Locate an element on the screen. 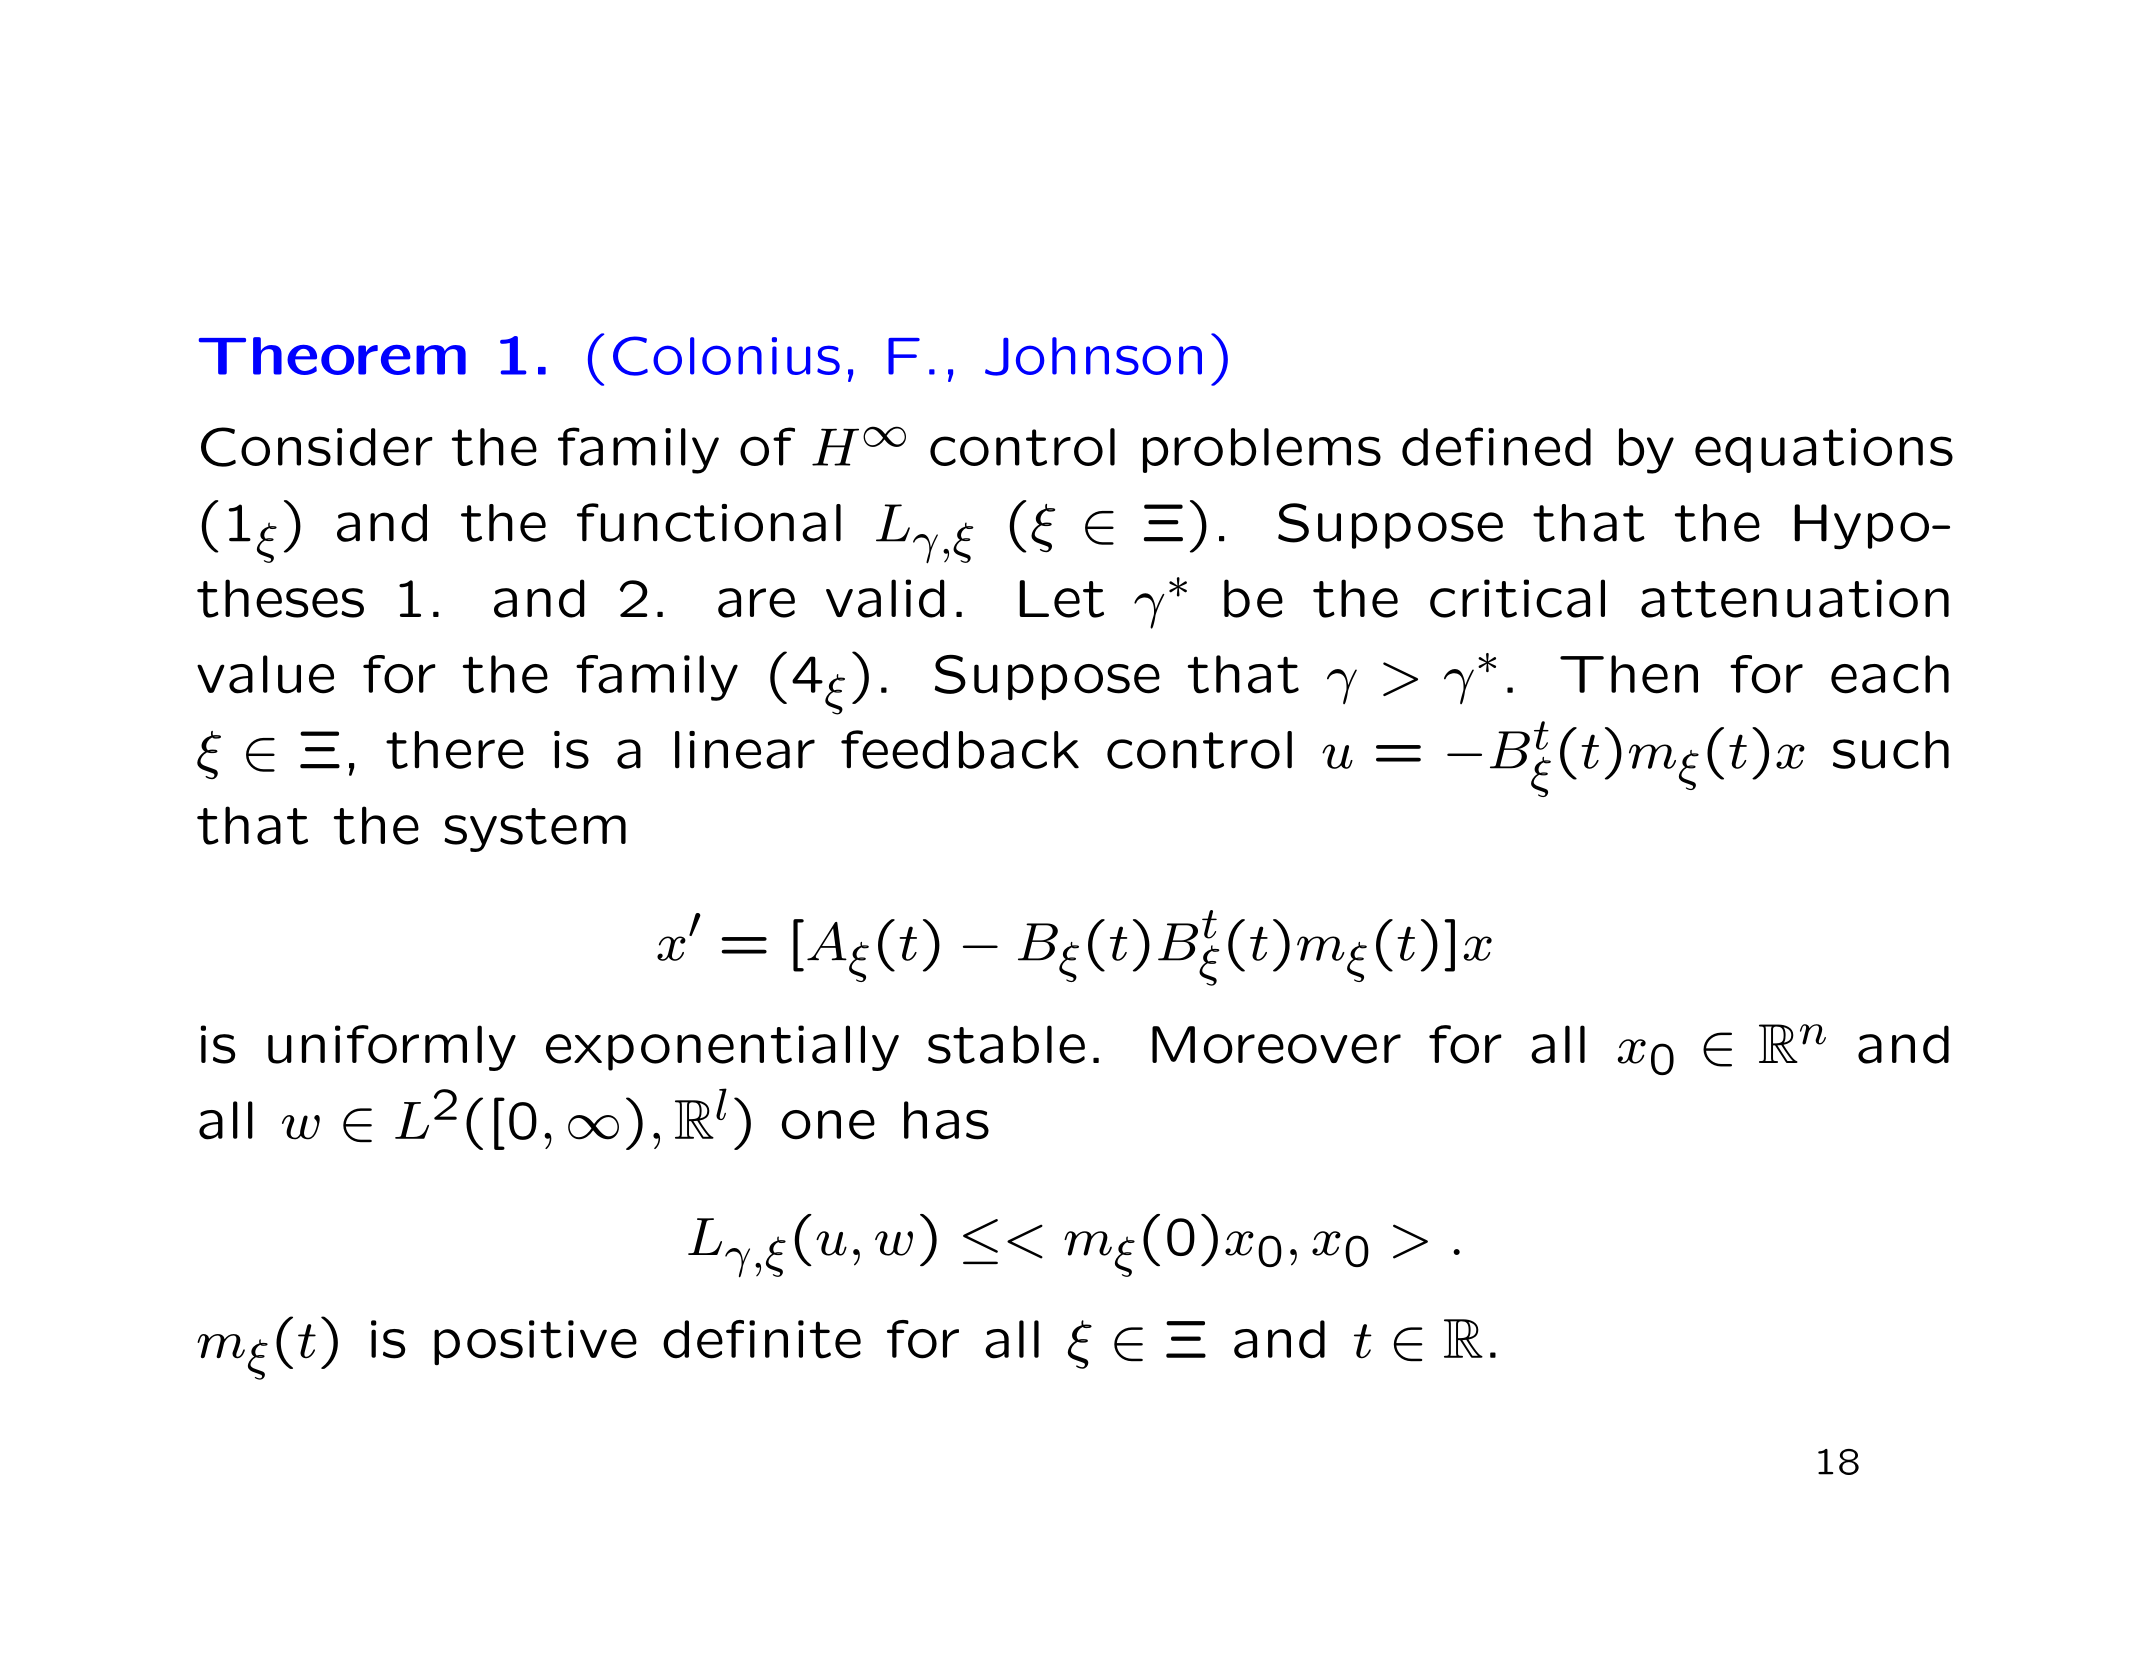 Image resolution: width=2150 pixels, height=1661 pixels. positive is located at coordinates (535, 1342).
